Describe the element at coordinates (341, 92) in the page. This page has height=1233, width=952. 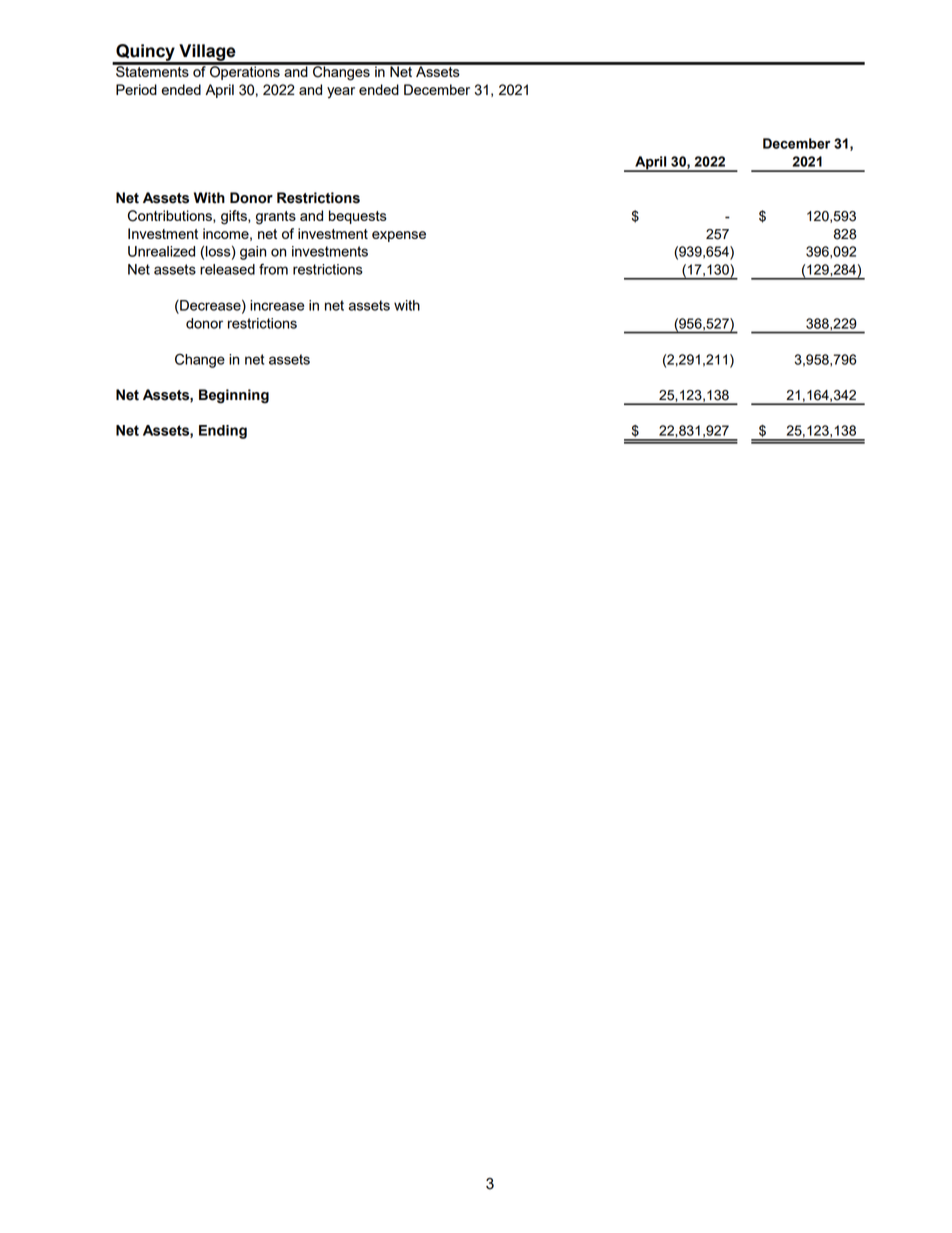
I see `year` at that location.
